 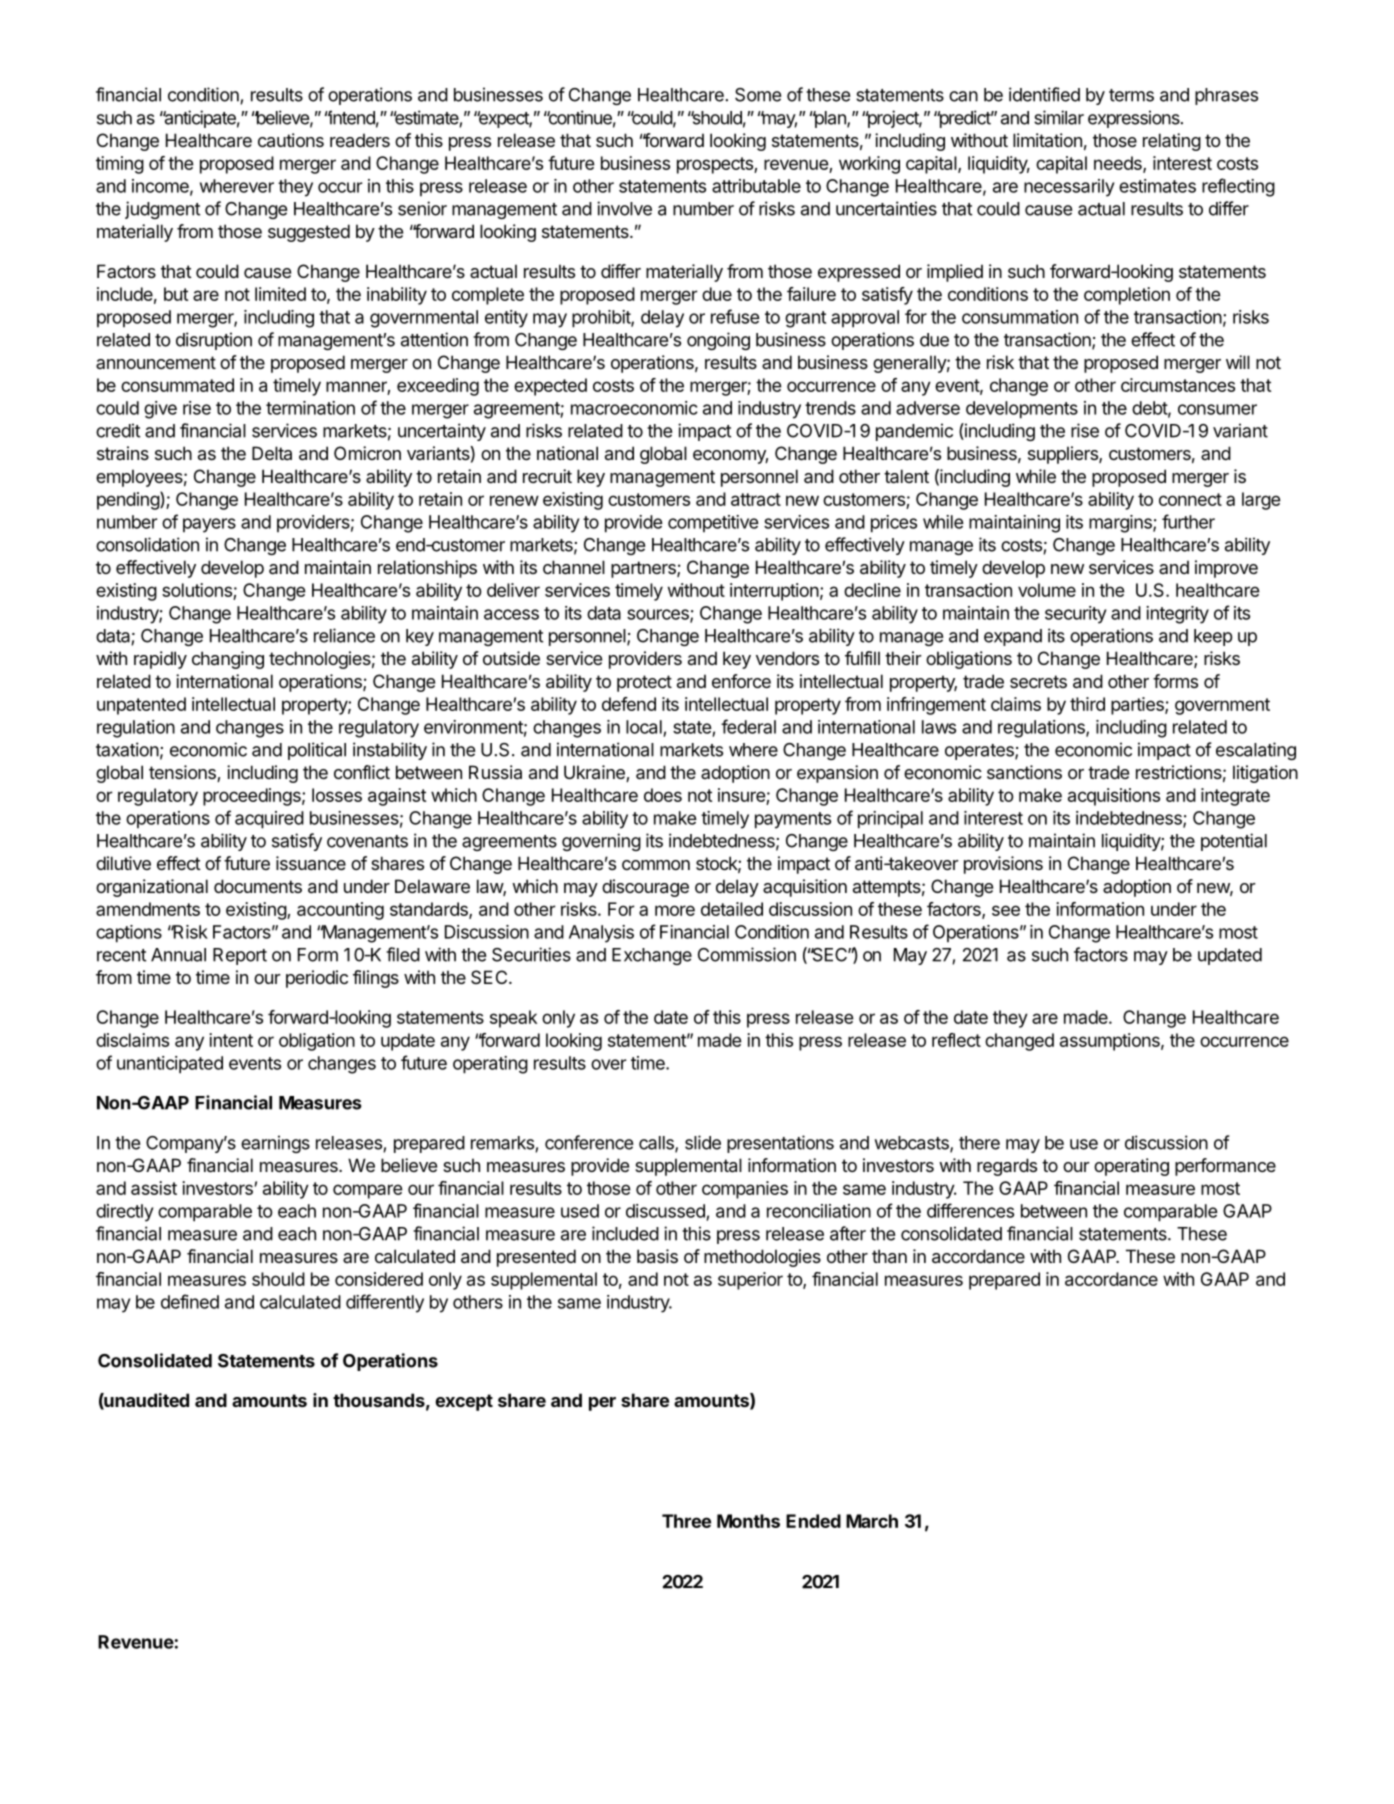 What do you see at coordinates (1007, 1167) in the image?
I see `regards` at bounding box center [1007, 1167].
